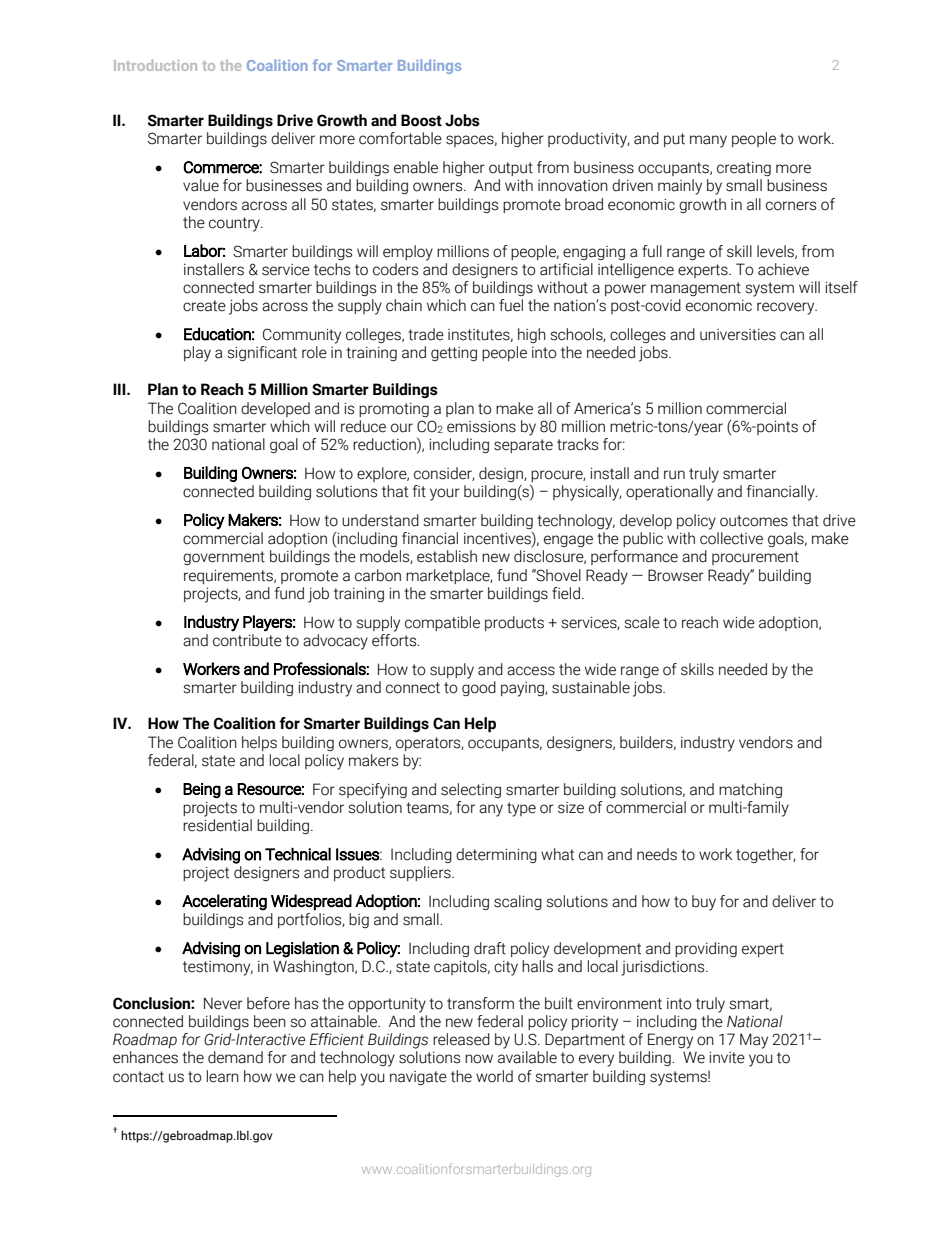 The height and width of the screenshot is (1233, 952). What do you see at coordinates (783, 269) in the screenshot?
I see `achieve` at bounding box center [783, 269].
